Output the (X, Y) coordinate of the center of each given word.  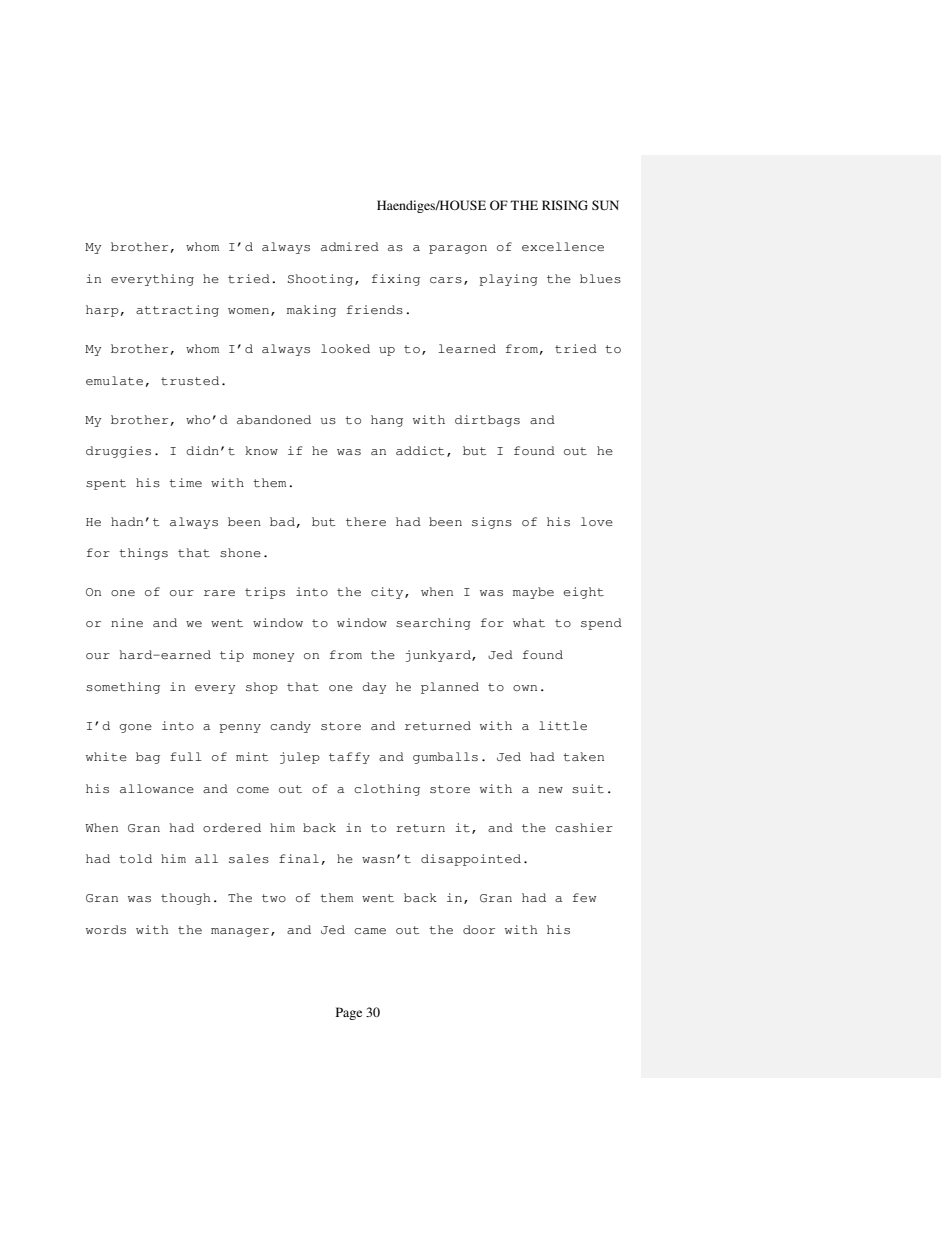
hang (387, 421)
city (388, 593)
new (551, 790)
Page (349, 1013)
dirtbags (487, 421)
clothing (387, 790)
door (479, 929)
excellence (563, 246)
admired (350, 247)
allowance (157, 789)
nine (127, 622)
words (106, 929)
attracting (177, 311)
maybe (533, 593)
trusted (190, 381)
